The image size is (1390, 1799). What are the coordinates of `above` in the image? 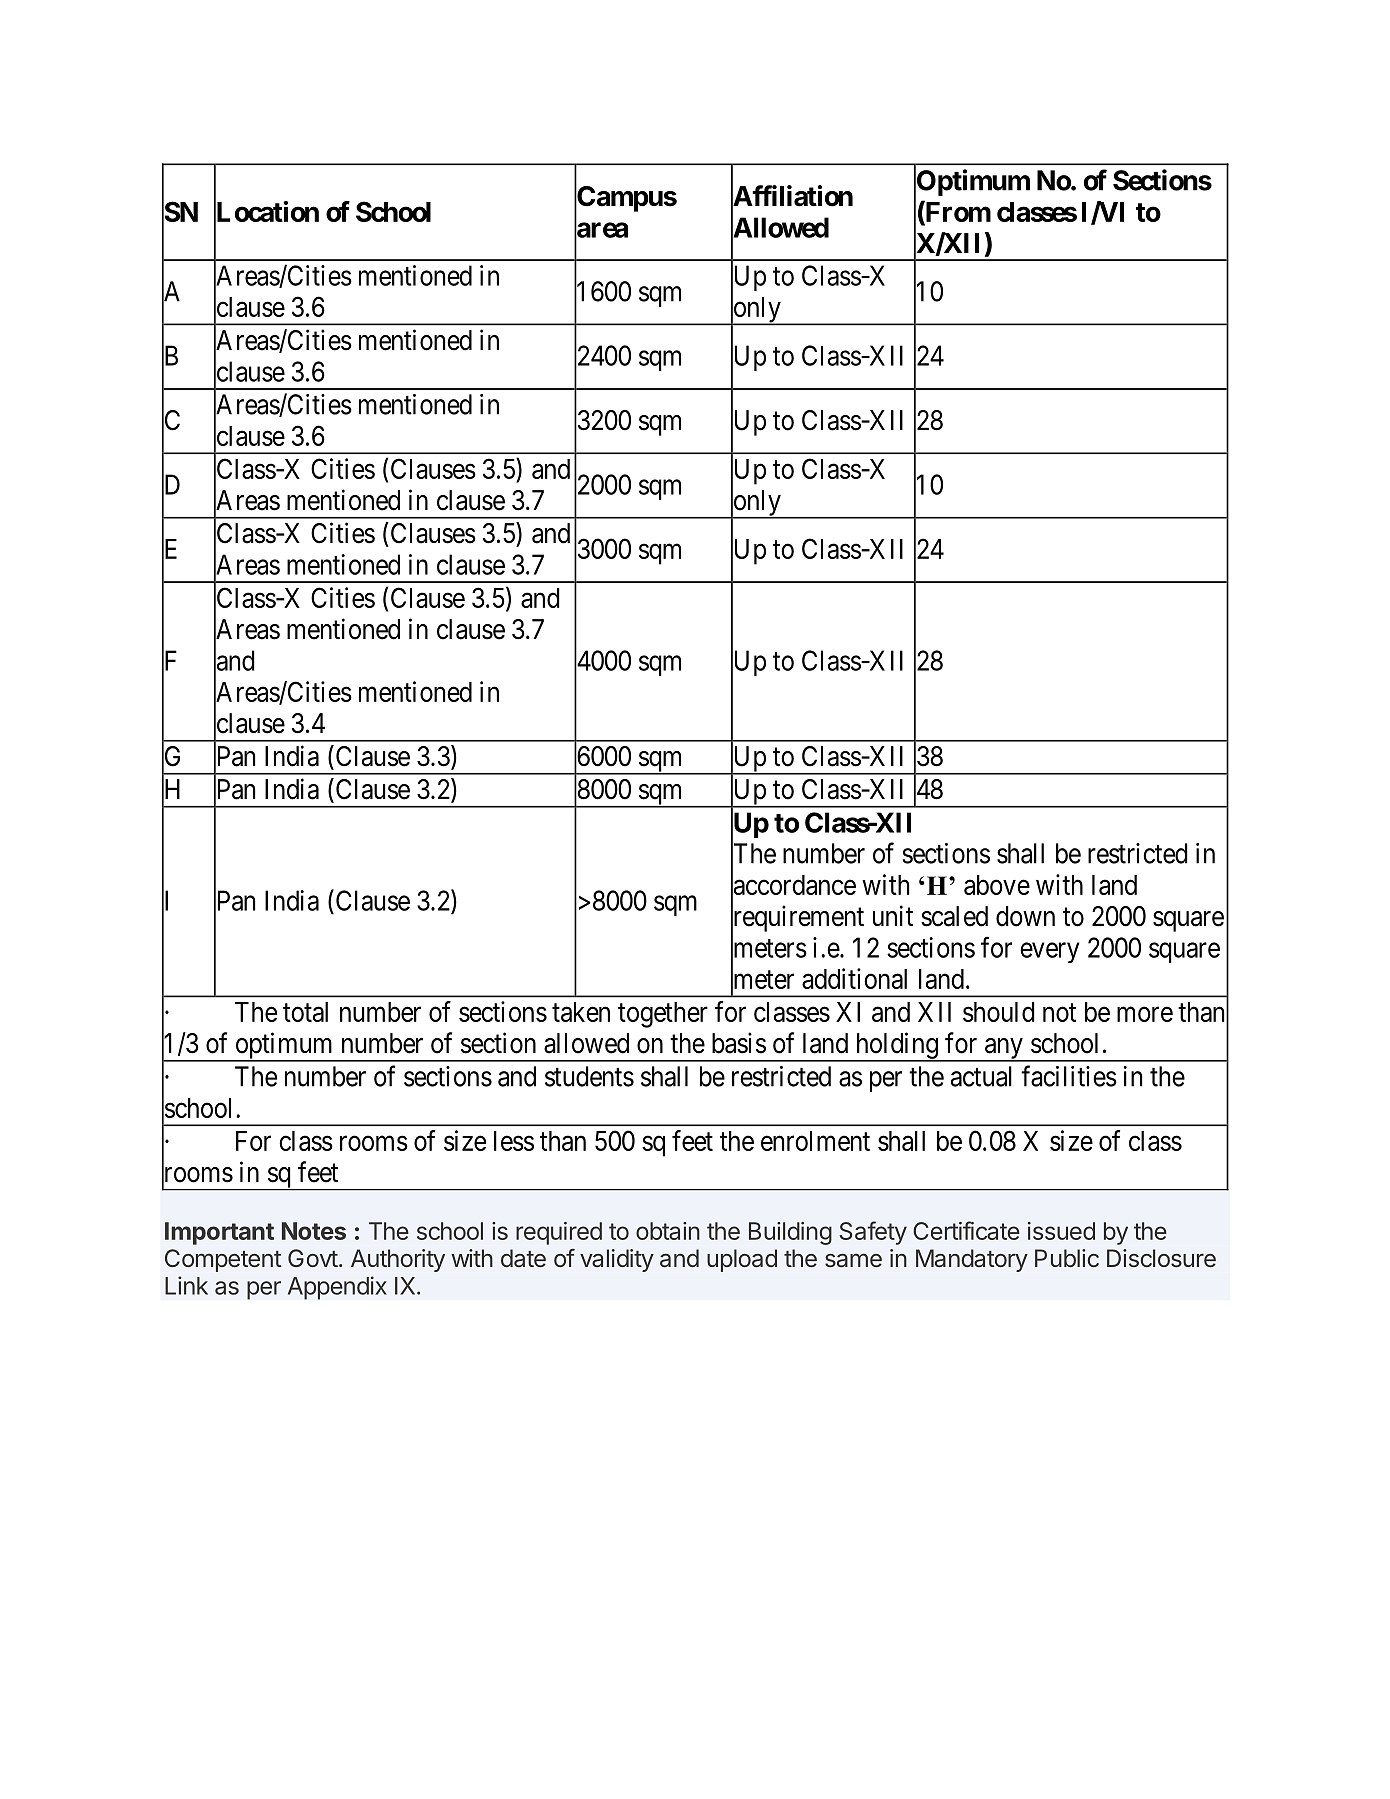 It's located at (997, 885).
